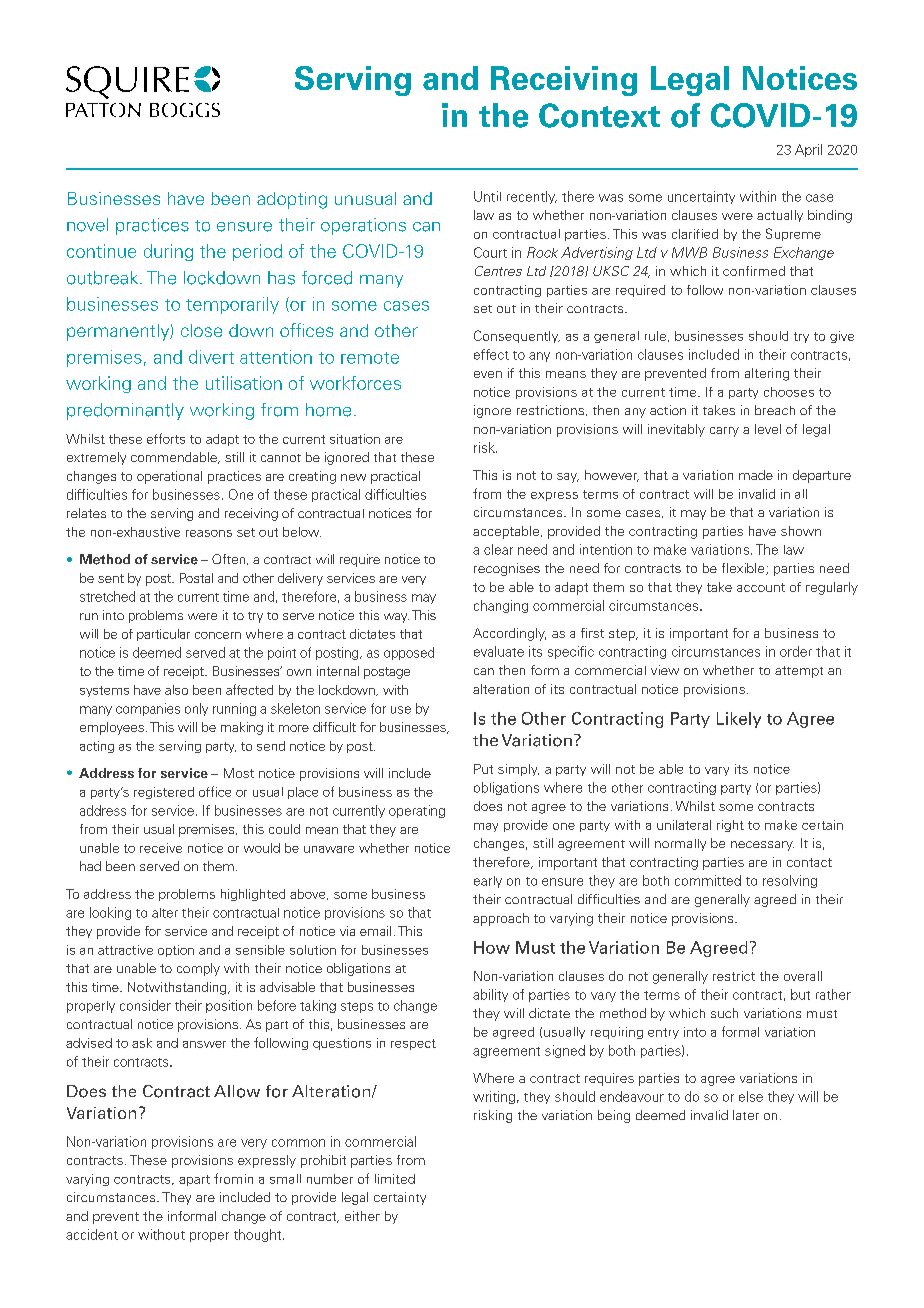 The height and width of the screenshot is (1308, 924). What do you see at coordinates (498, 549) in the screenshot?
I see `clear` at bounding box center [498, 549].
